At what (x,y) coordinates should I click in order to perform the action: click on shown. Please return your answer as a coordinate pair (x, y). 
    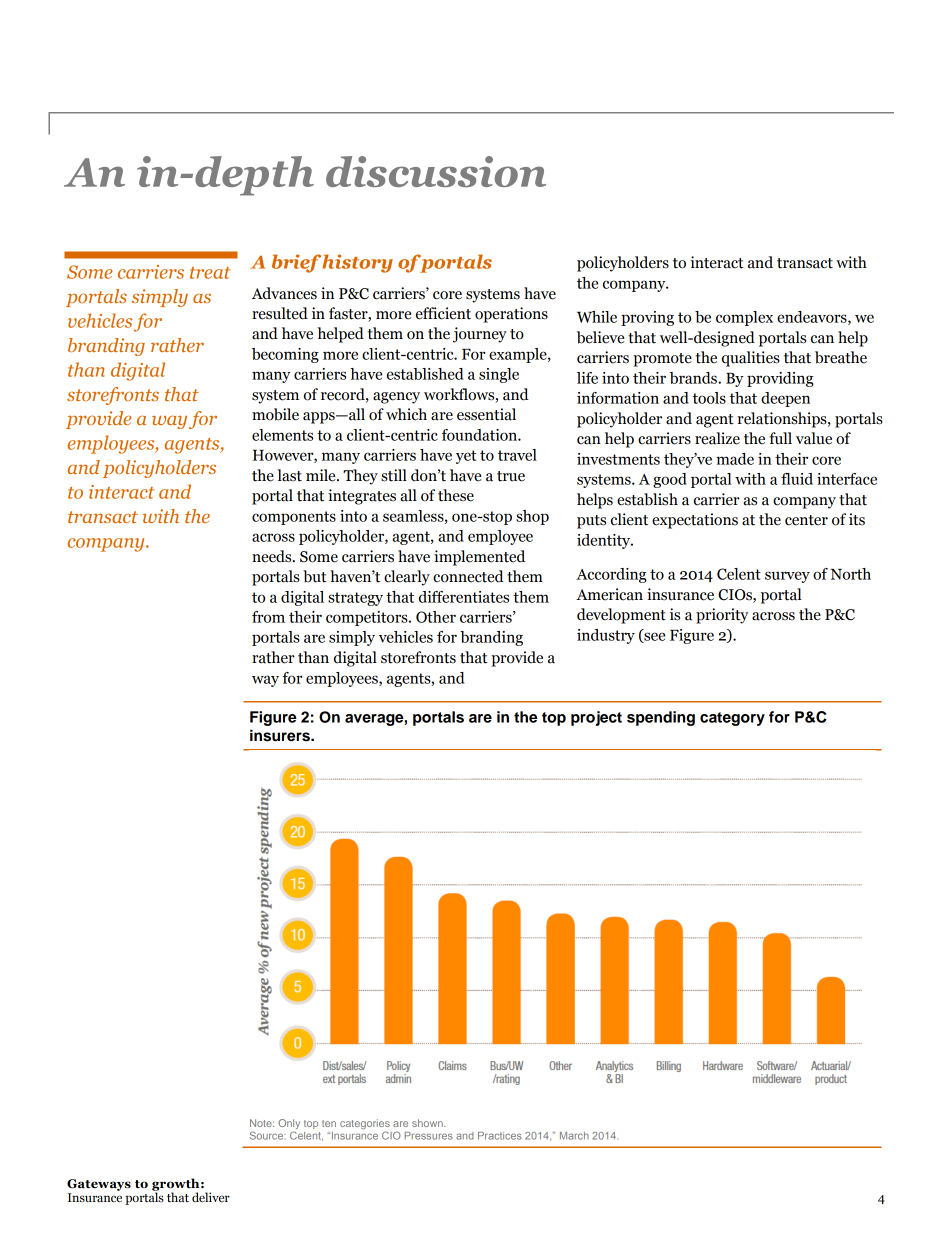
    Looking at the image, I should click on (428, 1123).
